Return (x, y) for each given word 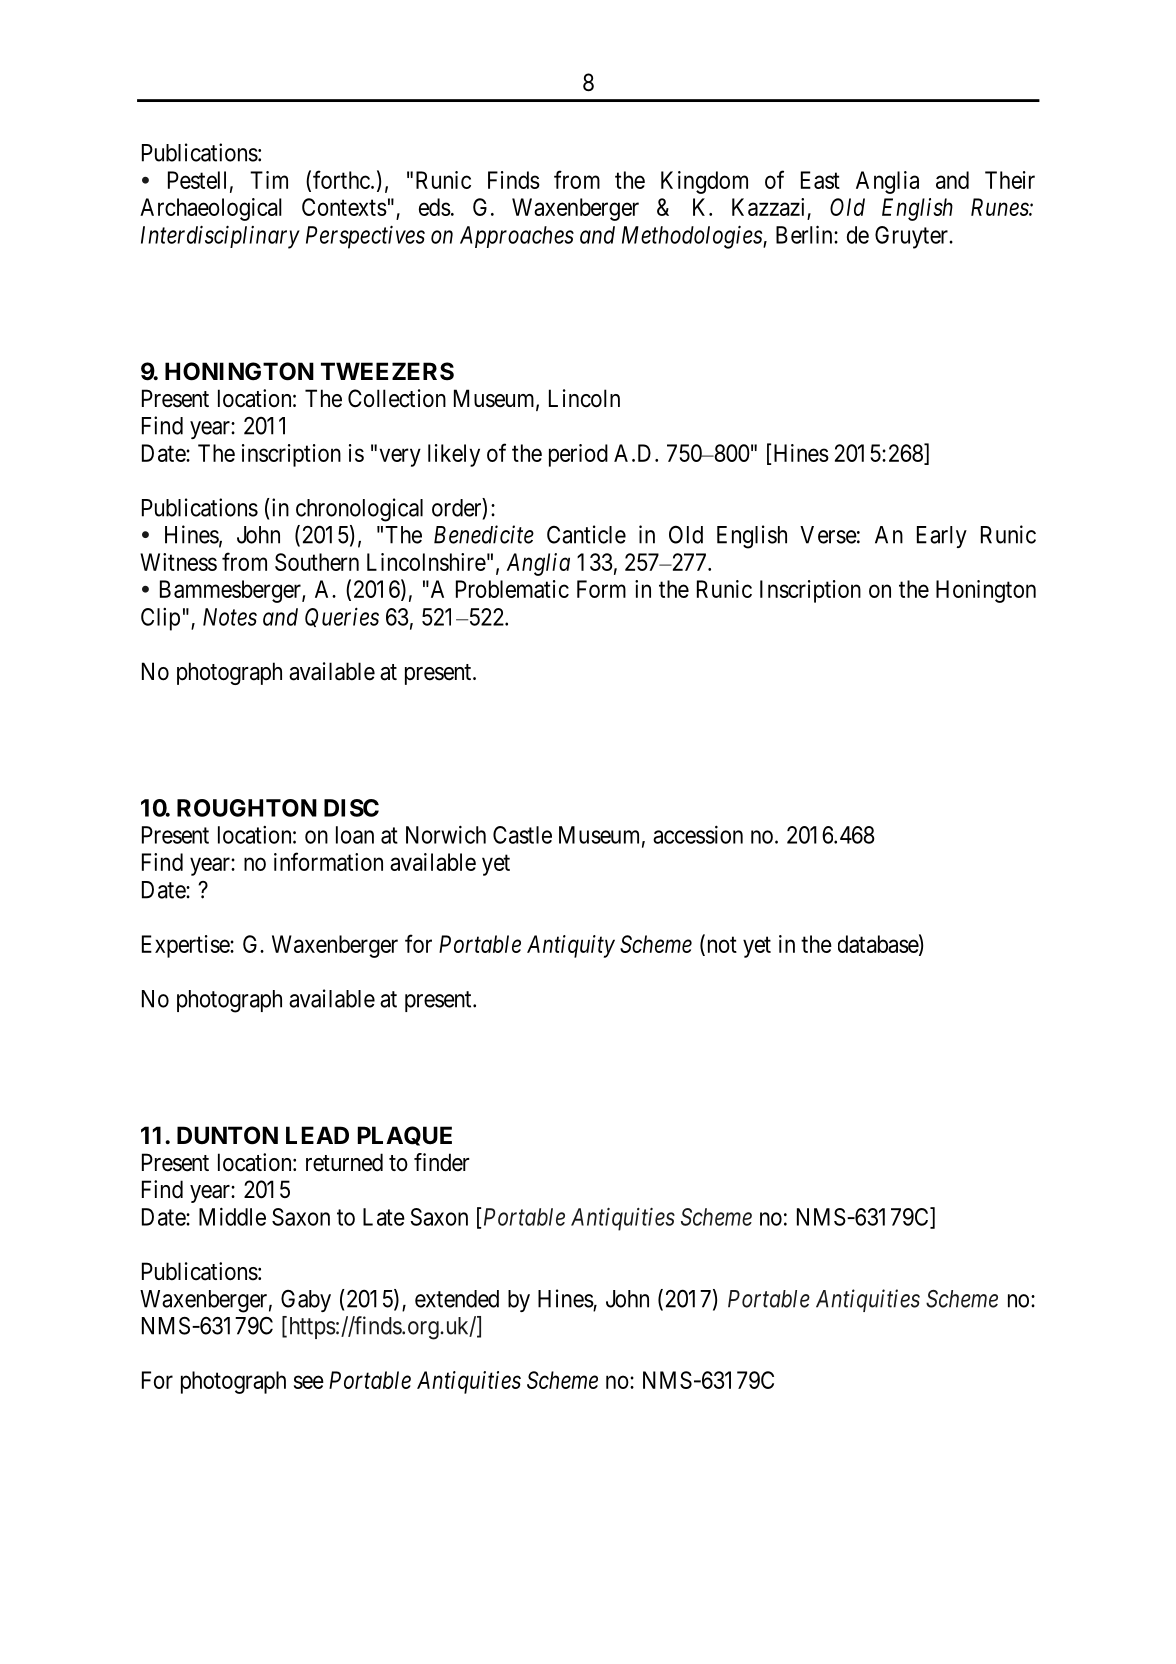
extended (457, 1299)
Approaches (517, 237)
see (309, 1382)
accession (698, 834)
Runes (1000, 207)
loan (355, 835)
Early (942, 537)
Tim (269, 180)
